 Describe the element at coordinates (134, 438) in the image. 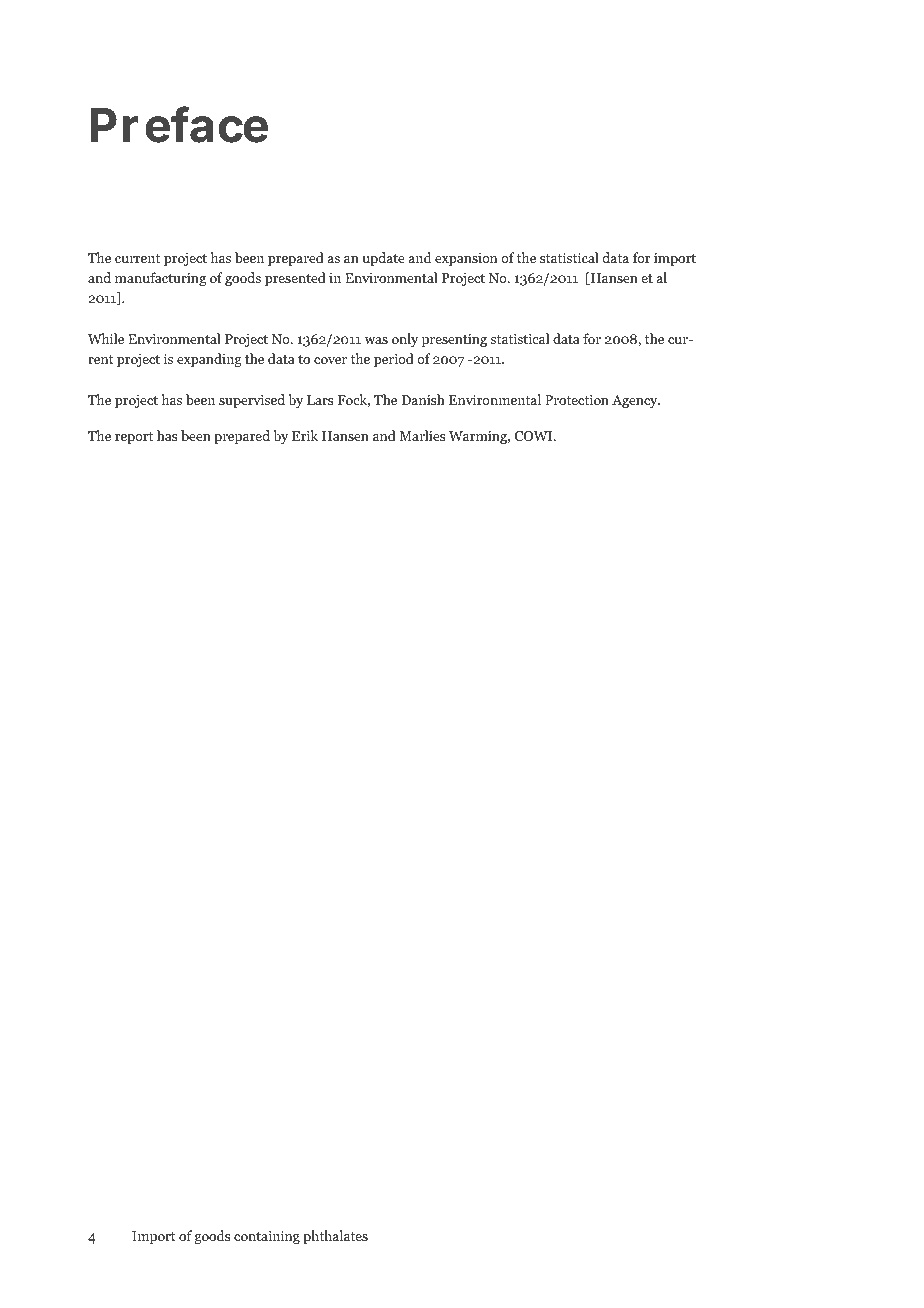

I see `report` at that location.
